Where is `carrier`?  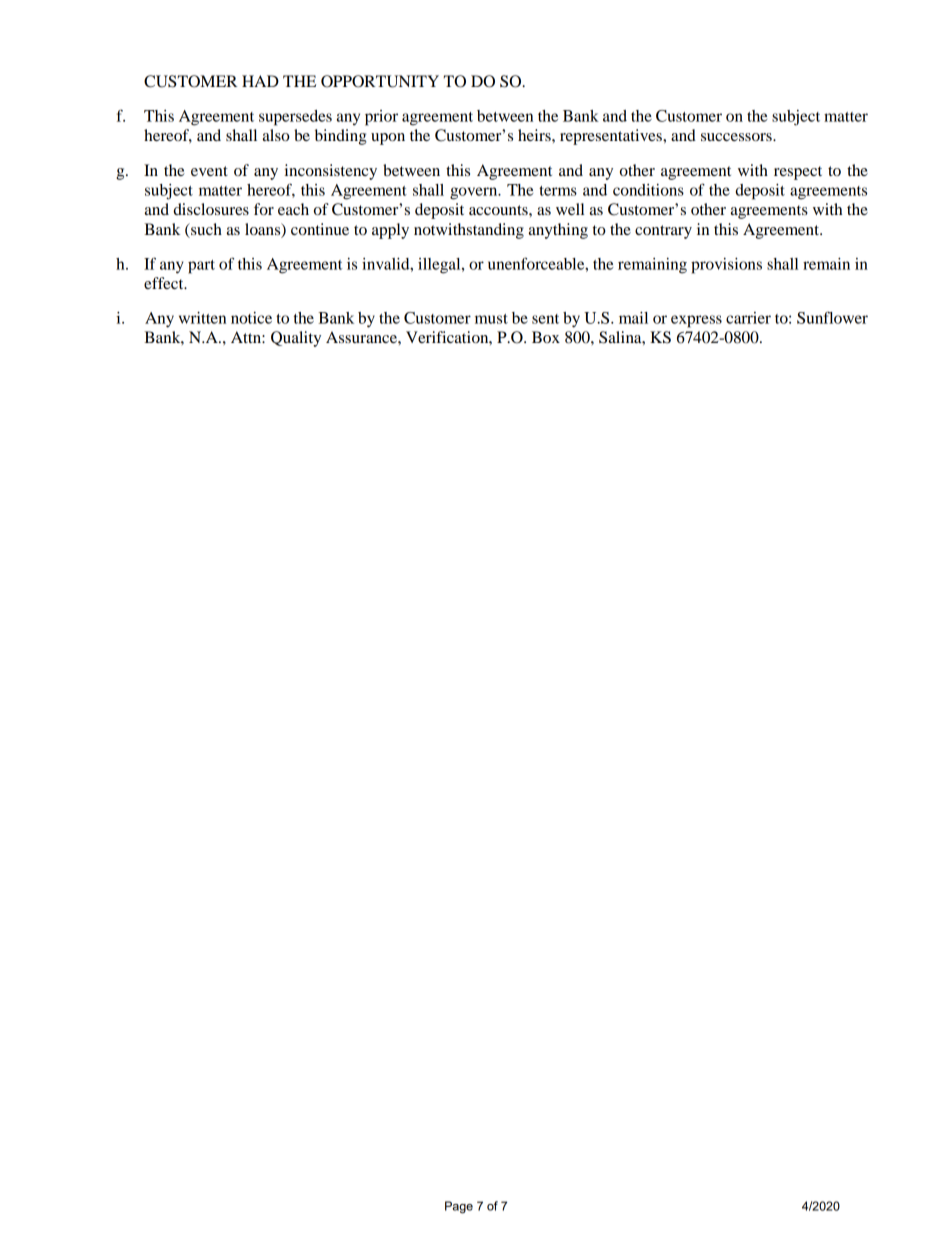 carrier is located at coordinates (748, 318).
